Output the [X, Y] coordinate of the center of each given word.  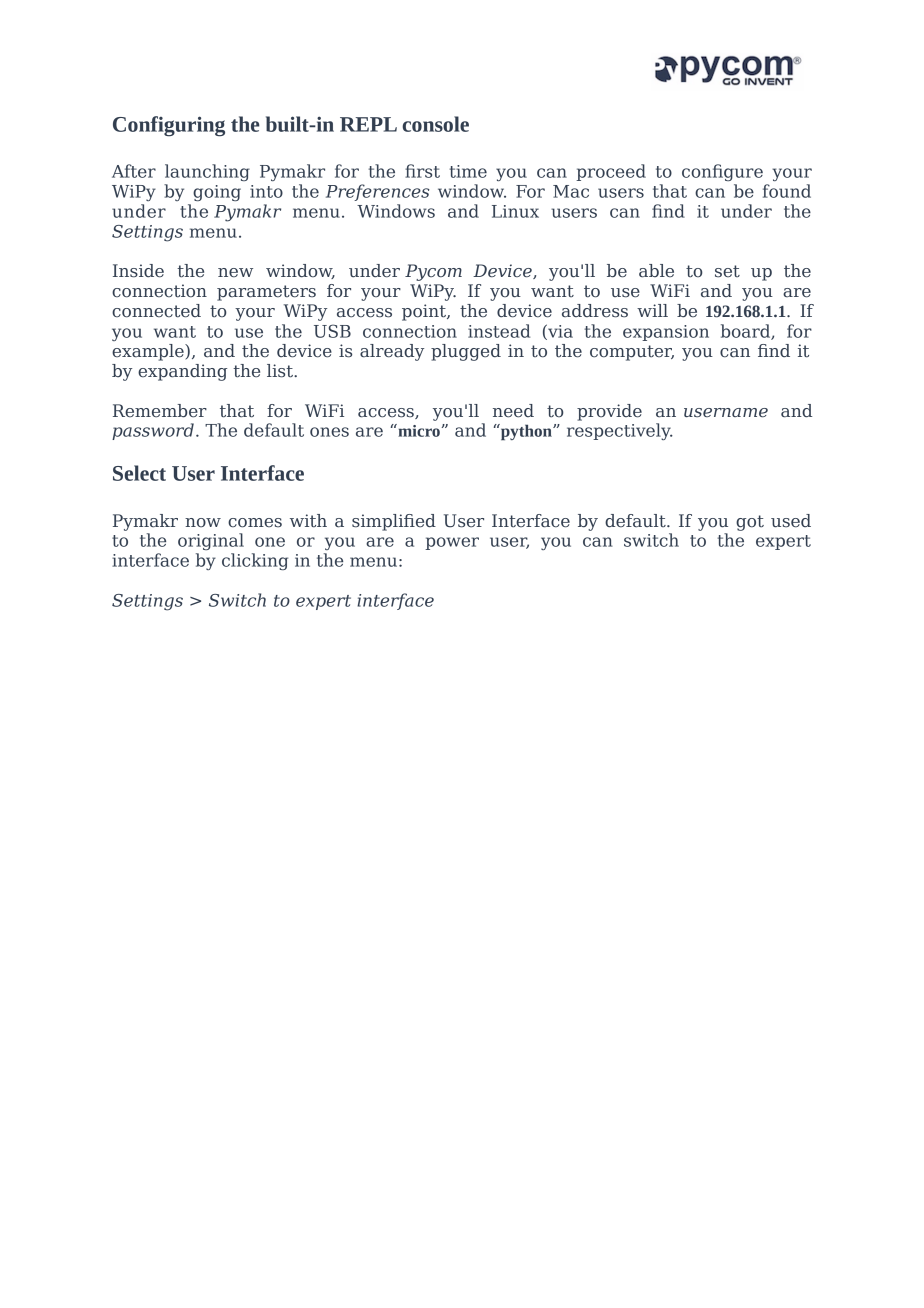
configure [722, 172]
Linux [515, 211]
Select [139, 473]
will [652, 310]
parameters [266, 293]
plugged [466, 352]
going [217, 193]
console [435, 124]
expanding [182, 372]
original [211, 541]
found [787, 191]
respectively [620, 431]
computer [632, 353]
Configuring [169, 126]
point [425, 312]
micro [418, 430]
